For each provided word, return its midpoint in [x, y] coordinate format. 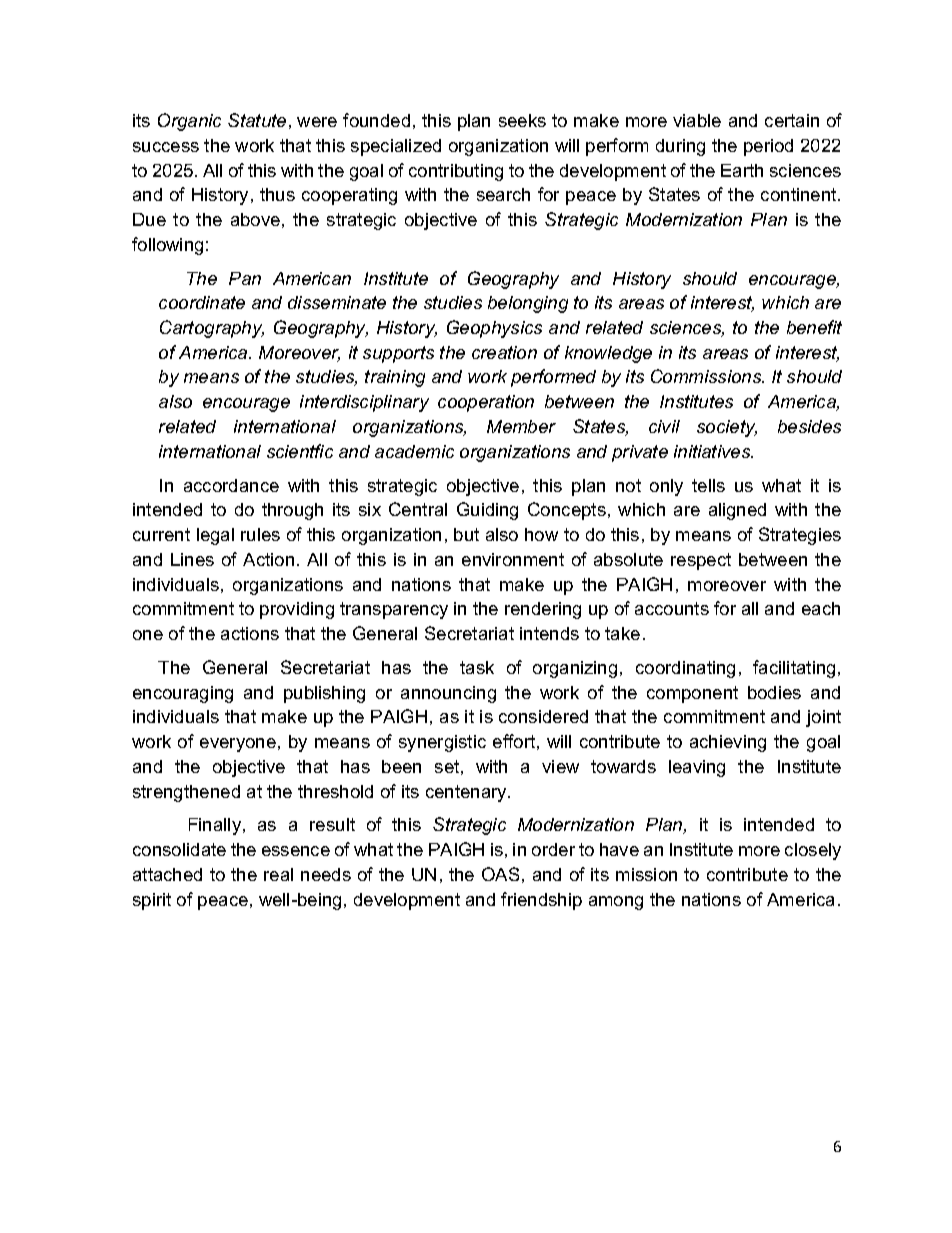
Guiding [487, 511]
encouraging [183, 694]
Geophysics [494, 329]
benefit [814, 327]
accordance [231, 485]
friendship [541, 901]
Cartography [212, 329]
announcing [448, 694]
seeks [522, 120]
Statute [257, 120]
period [768, 147]
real [278, 874]
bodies [774, 692]
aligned [737, 511]
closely [813, 851]
